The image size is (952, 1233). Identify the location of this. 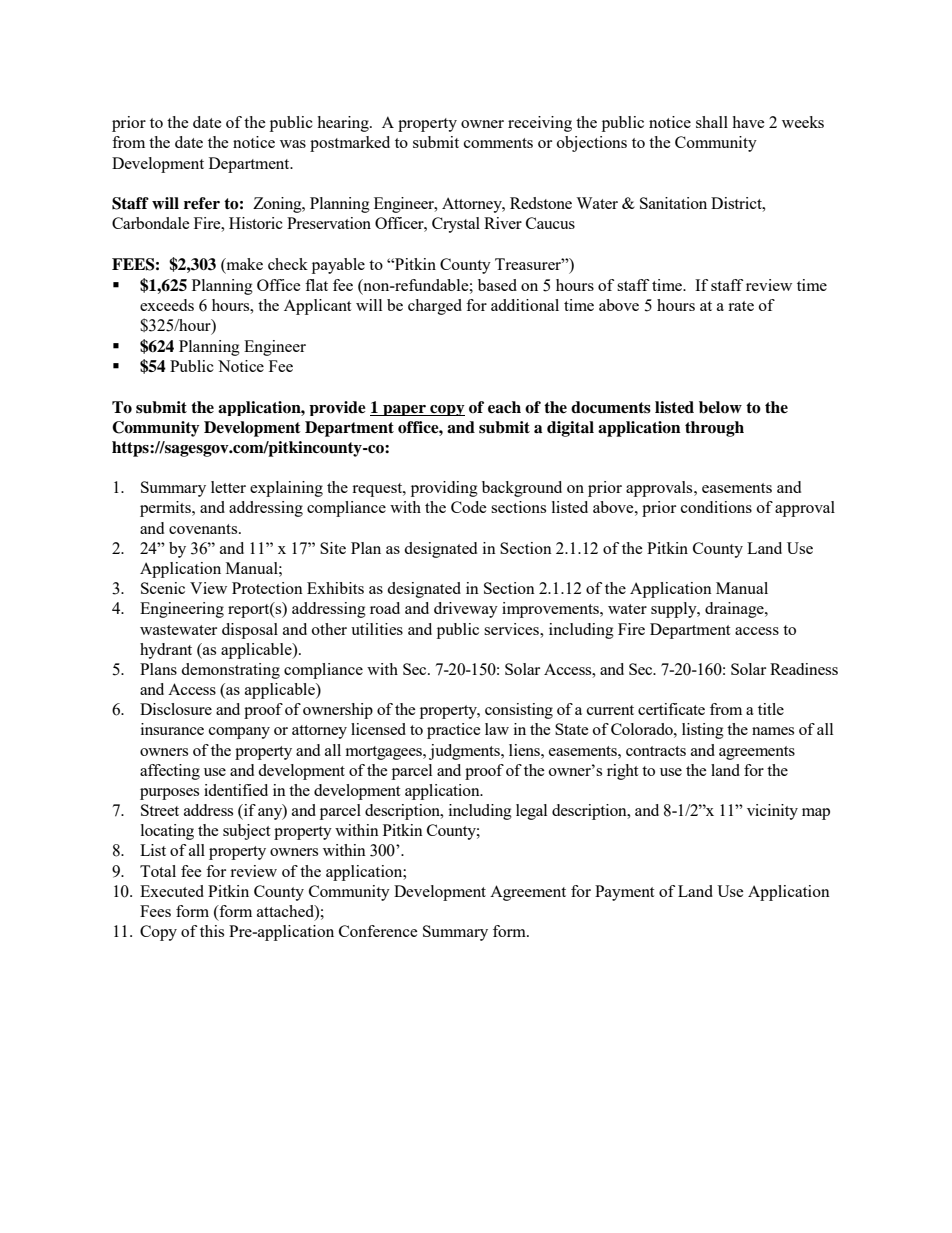
(212, 931).
